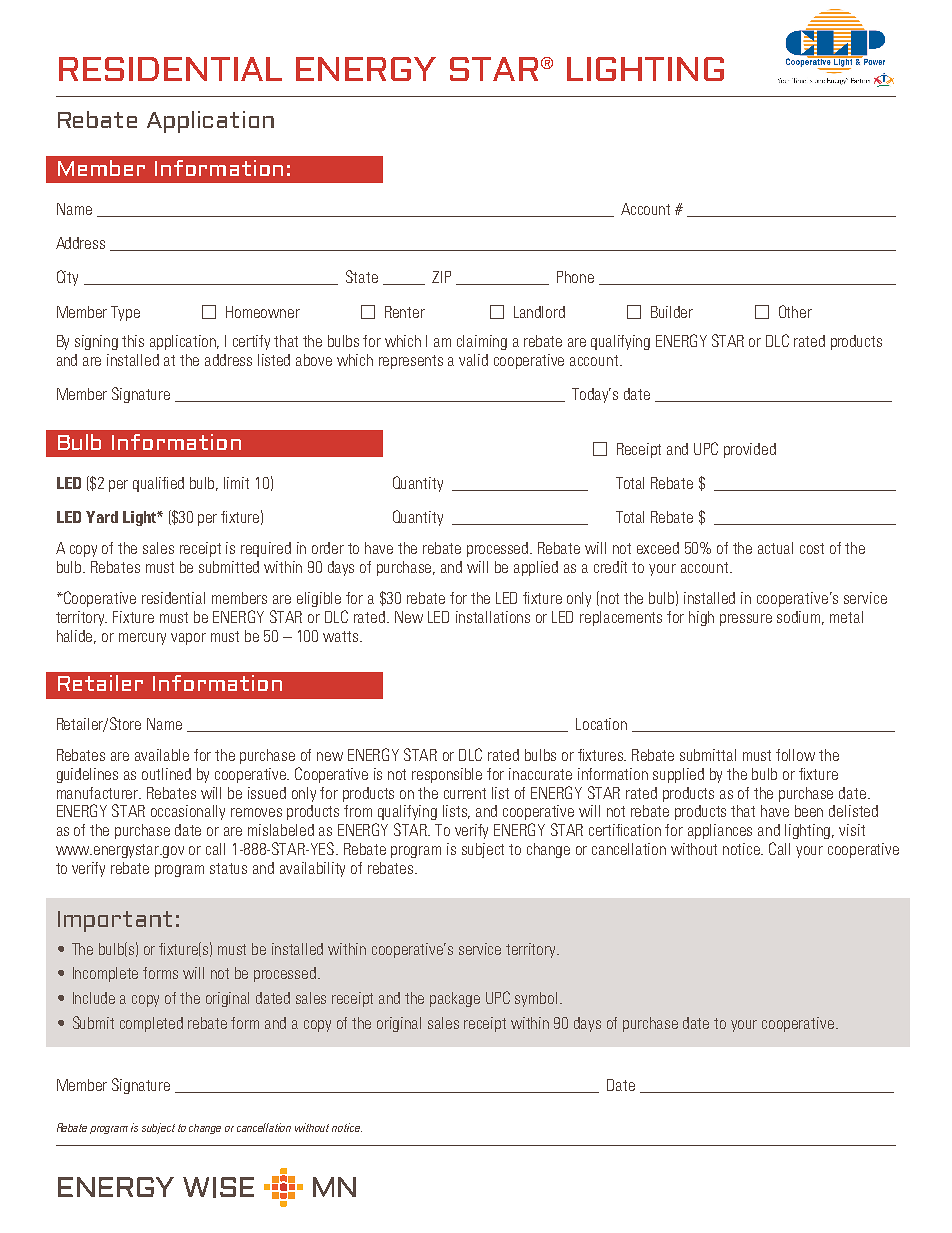 This screenshot has width=952, height=1233. I want to click on actual, so click(775, 548).
